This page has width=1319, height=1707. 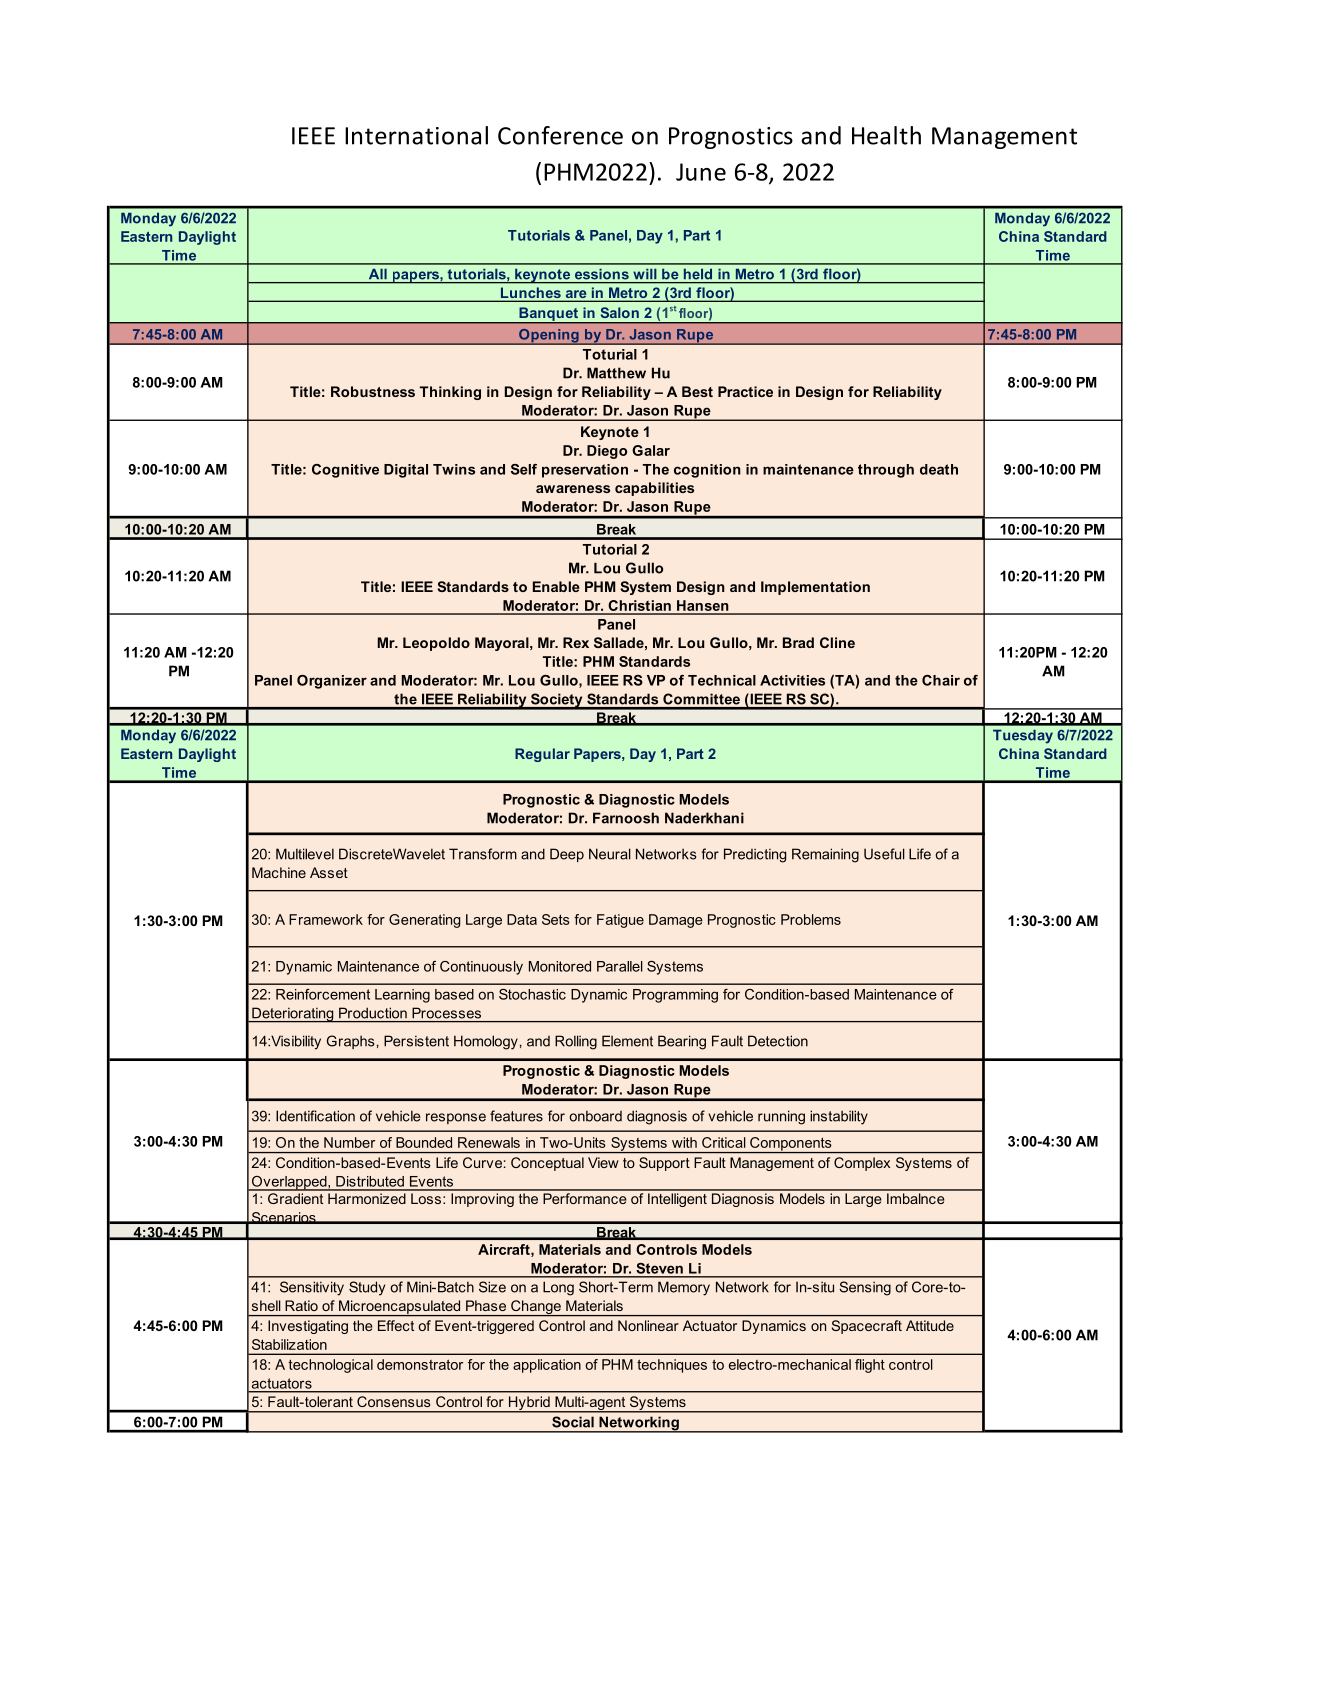 What do you see at coordinates (811, 919) in the page?
I see `Problems` at bounding box center [811, 919].
